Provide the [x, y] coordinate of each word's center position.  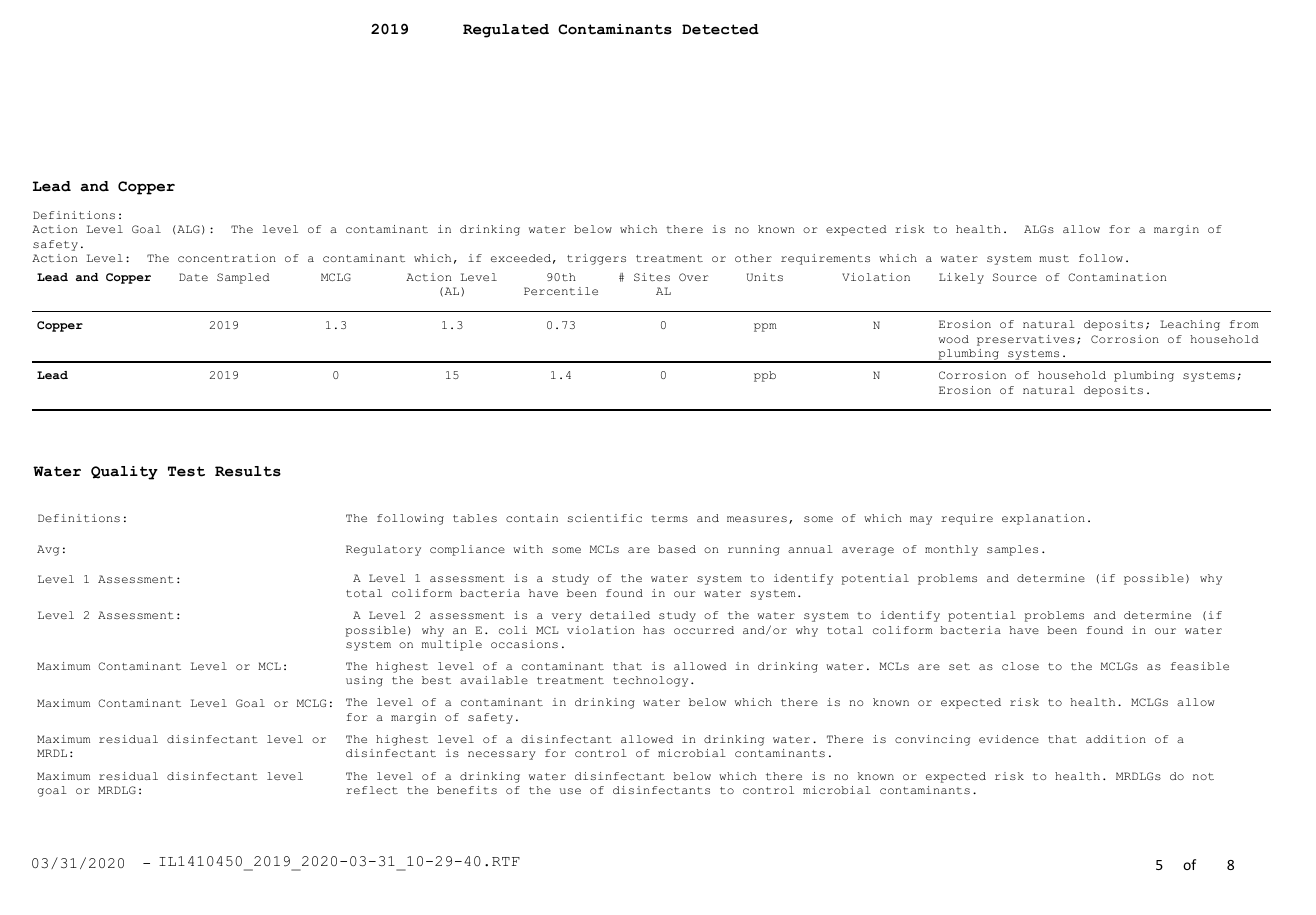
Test [186, 471]
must [1054, 258]
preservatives [1026, 340]
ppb [765, 376]
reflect [372, 790]
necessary [502, 755]
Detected [720, 29]
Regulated [506, 31]
